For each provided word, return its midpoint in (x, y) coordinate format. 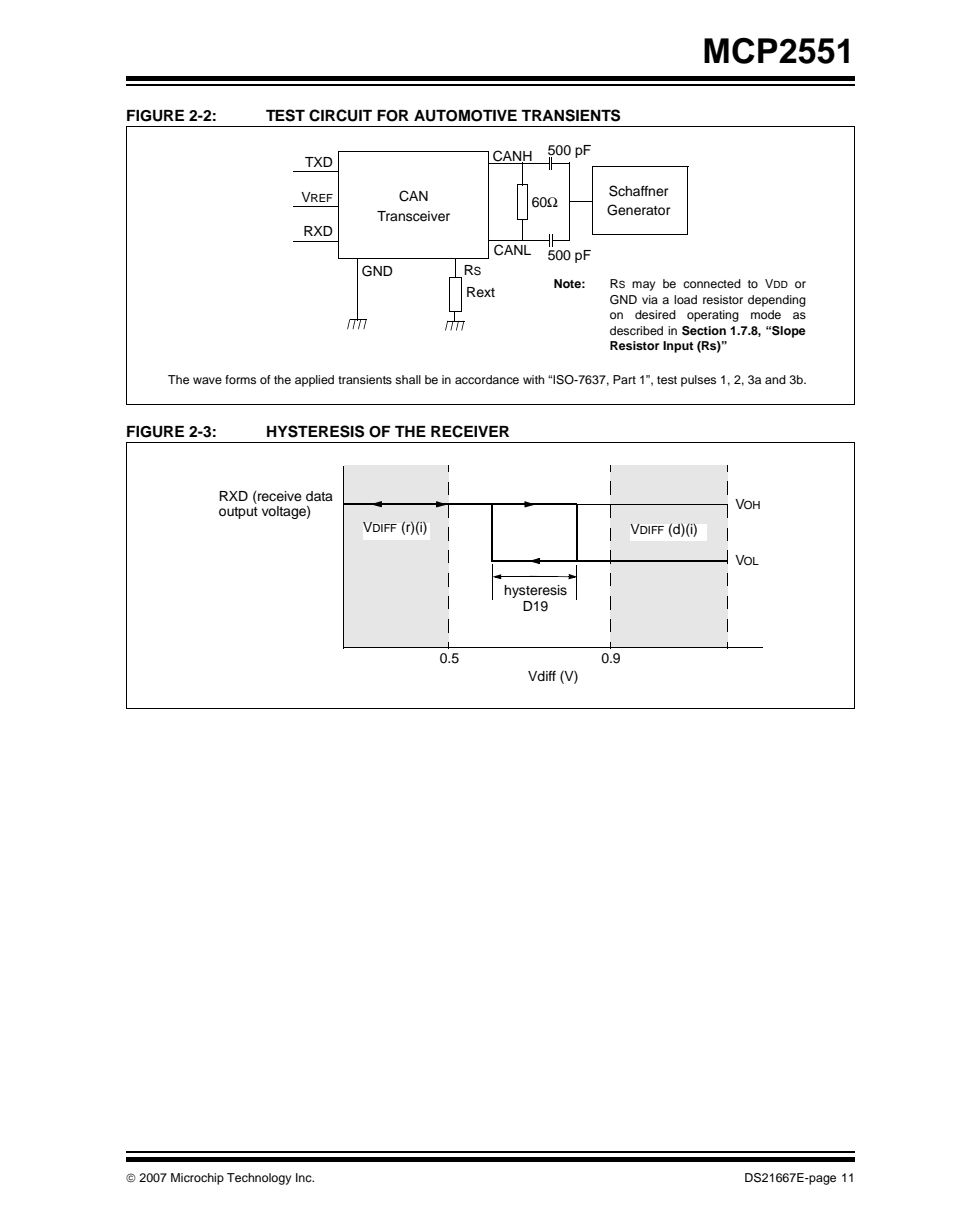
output (238, 513)
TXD (319, 162)
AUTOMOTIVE (465, 116)
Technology (259, 1179)
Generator (639, 210)
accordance (487, 379)
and (775, 379)
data (319, 496)
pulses (698, 381)
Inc (305, 1177)
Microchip (197, 1179)
